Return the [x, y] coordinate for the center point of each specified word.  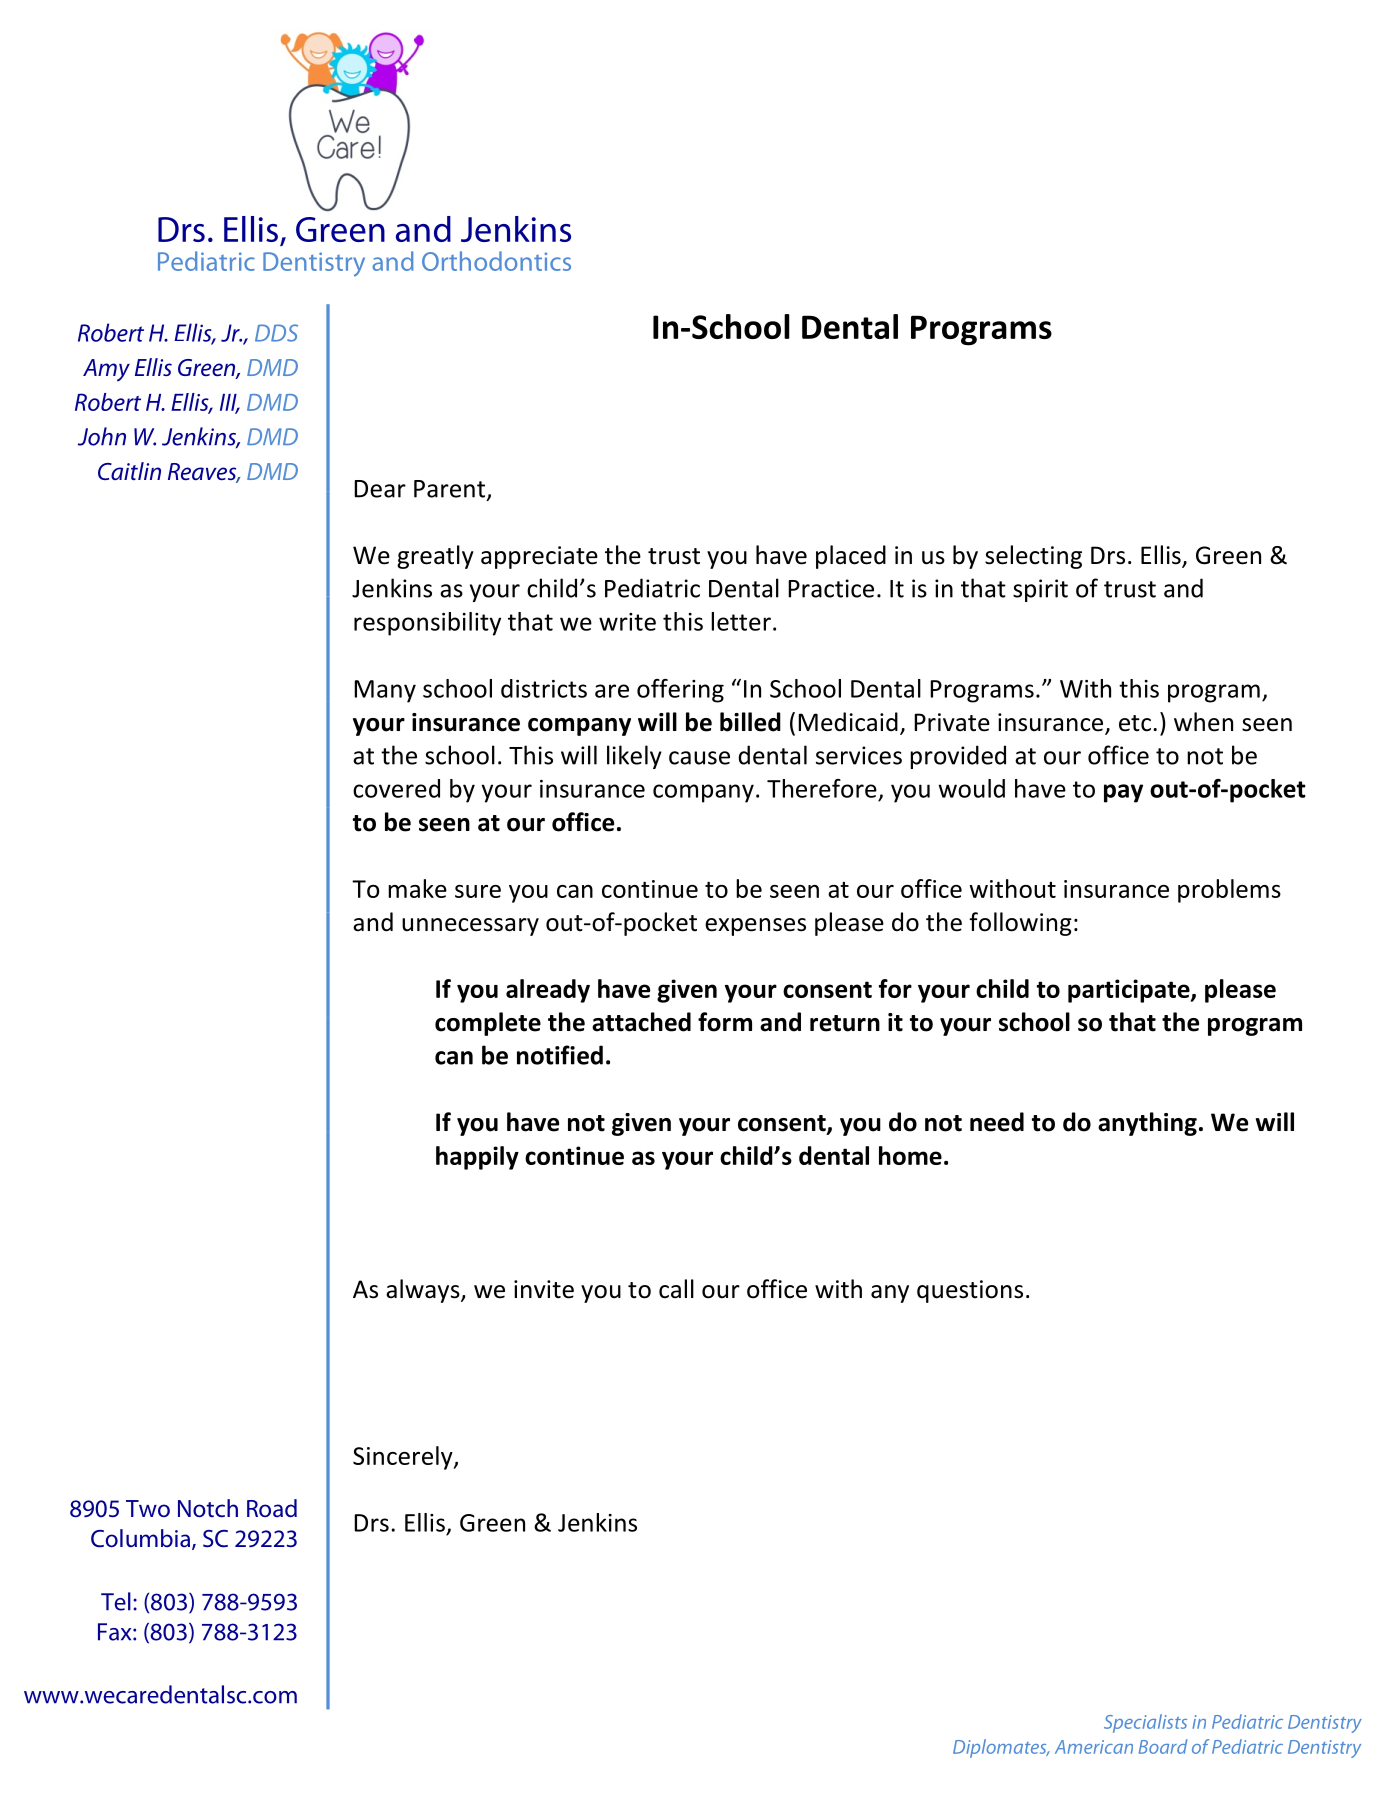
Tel [116, 1601]
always [424, 1291]
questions [970, 1291]
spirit [1040, 590]
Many [385, 691]
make [417, 888]
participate [1130, 991]
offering [680, 691]
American [1094, 1747]
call [676, 1289]
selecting [1033, 557]
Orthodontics [496, 261]
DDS [276, 333]
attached [641, 1022]
